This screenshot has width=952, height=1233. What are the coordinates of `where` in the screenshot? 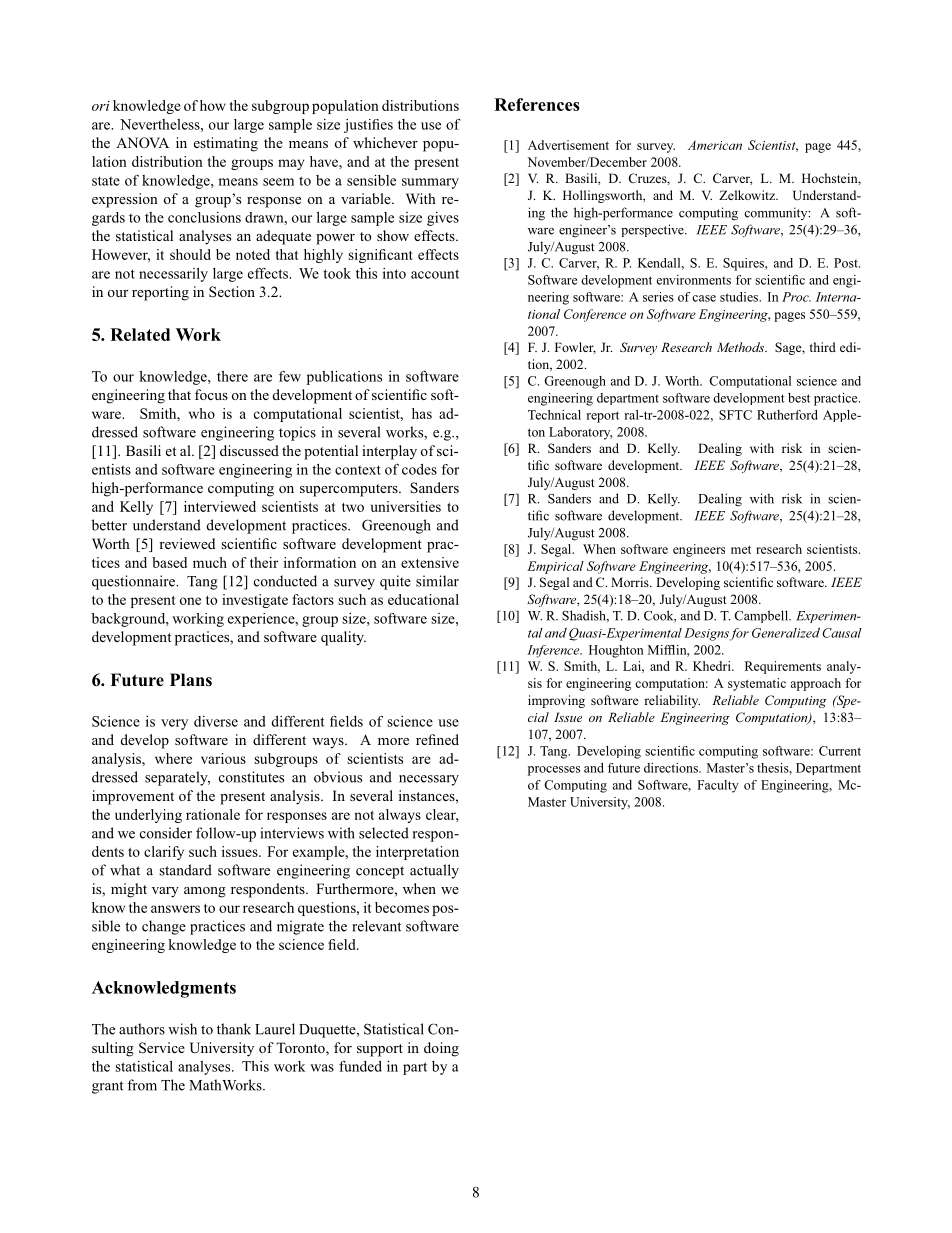 It's located at (173, 758).
